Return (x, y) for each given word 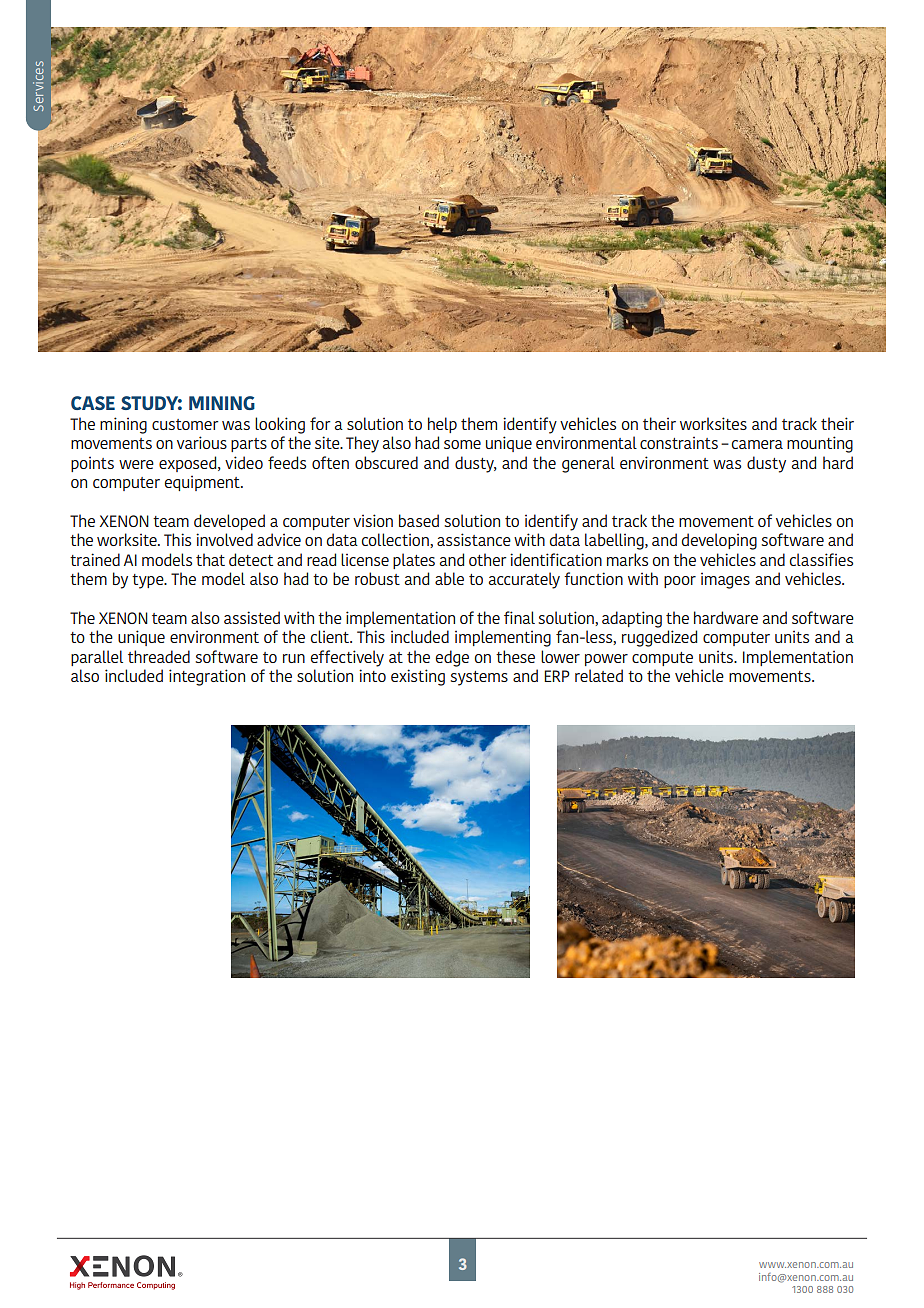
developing (719, 541)
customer (185, 424)
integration (207, 677)
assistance (474, 539)
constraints (679, 442)
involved (224, 539)
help (442, 425)
